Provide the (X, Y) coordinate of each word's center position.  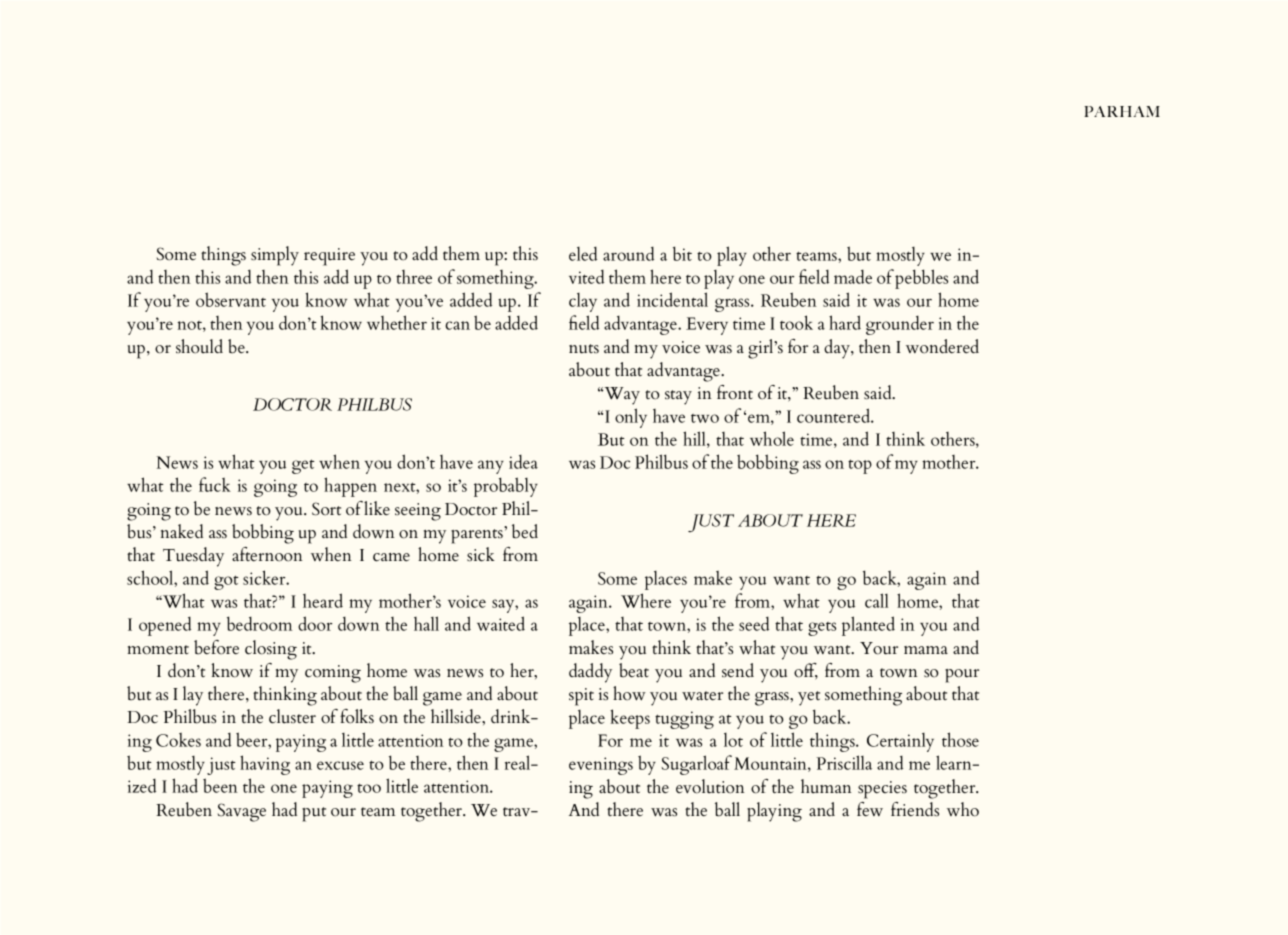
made (853, 277)
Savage (242, 812)
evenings (601, 766)
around (628, 254)
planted (868, 626)
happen (350, 487)
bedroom (259, 623)
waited (501, 623)
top (860, 466)
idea (523, 462)
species (882, 790)
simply (275, 256)
